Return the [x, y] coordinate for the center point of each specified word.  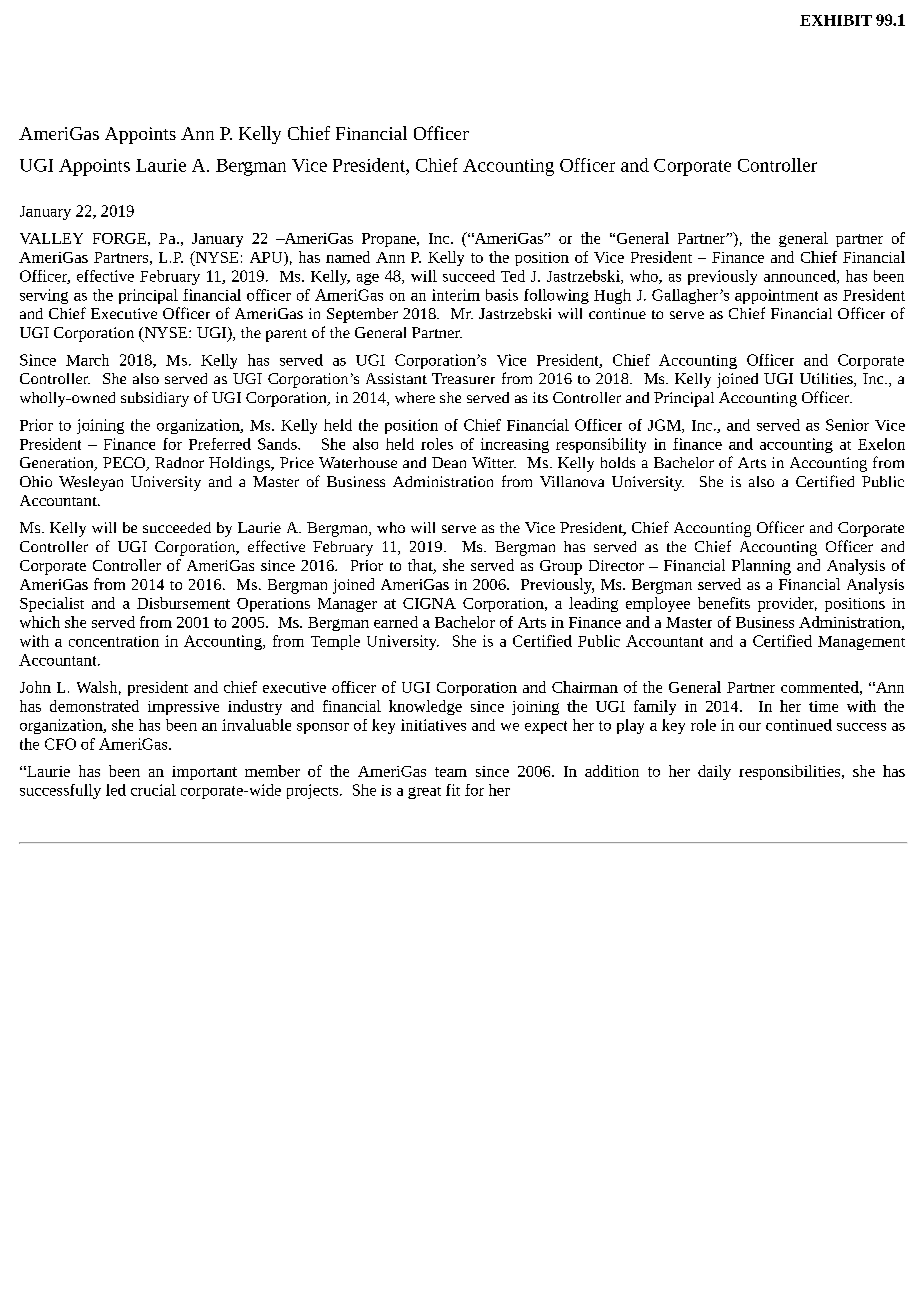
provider [787, 604]
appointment [776, 296]
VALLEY [51, 238]
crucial [153, 790]
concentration [114, 641]
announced [801, 277]
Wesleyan [91, 483]
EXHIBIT [836, 20]
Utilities [827, 380]
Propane [390, 240]
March [87, 360]
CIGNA [429, 603]
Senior [847, 425]
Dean [449, 462]
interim [456, 295]
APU [267, 257]
